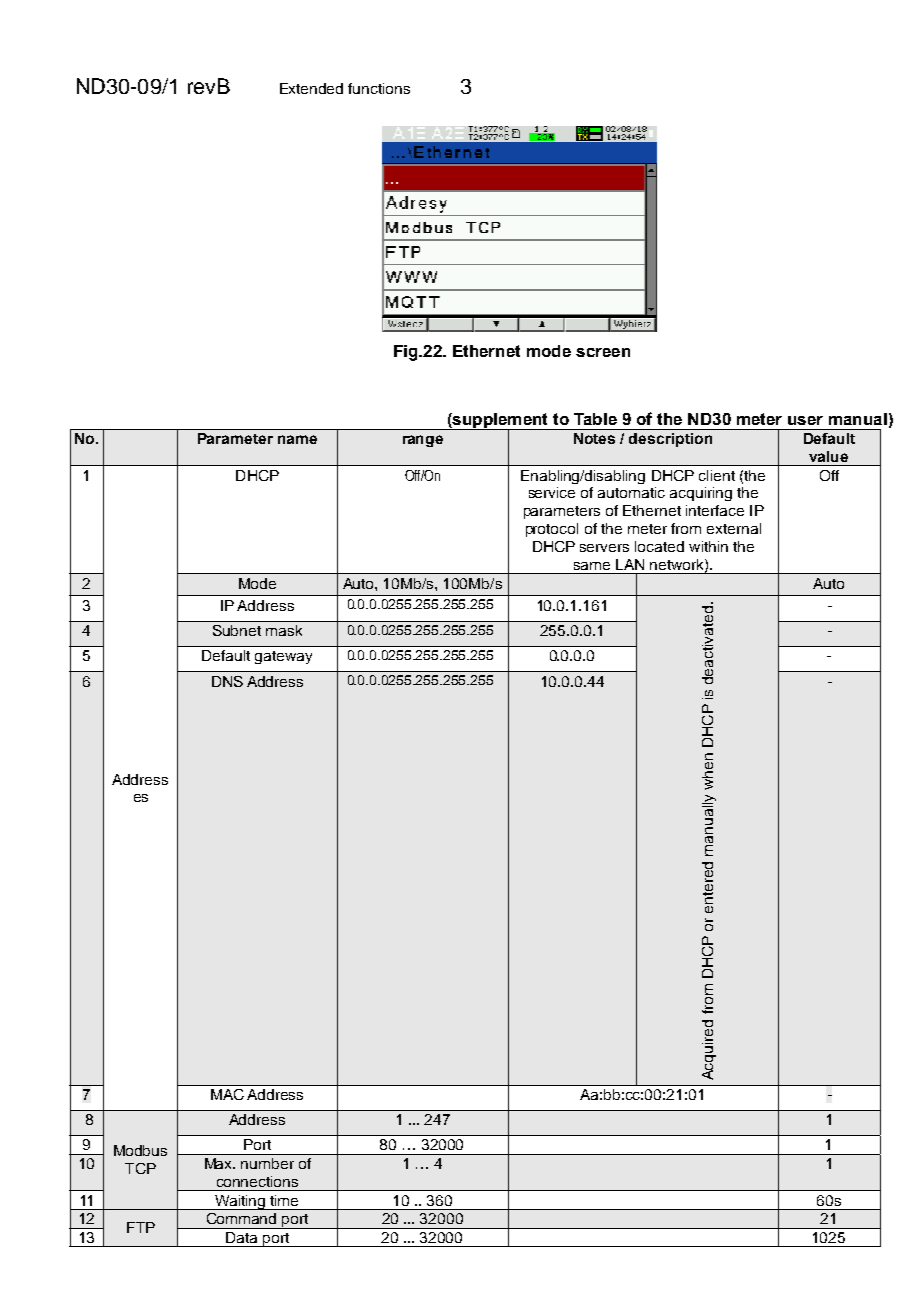 The height and width of the screenshot is (1308, 924). What do you see at coordinates (379, 88) in the screenshot?
I see `functions` at bounding box center [379, 88].
